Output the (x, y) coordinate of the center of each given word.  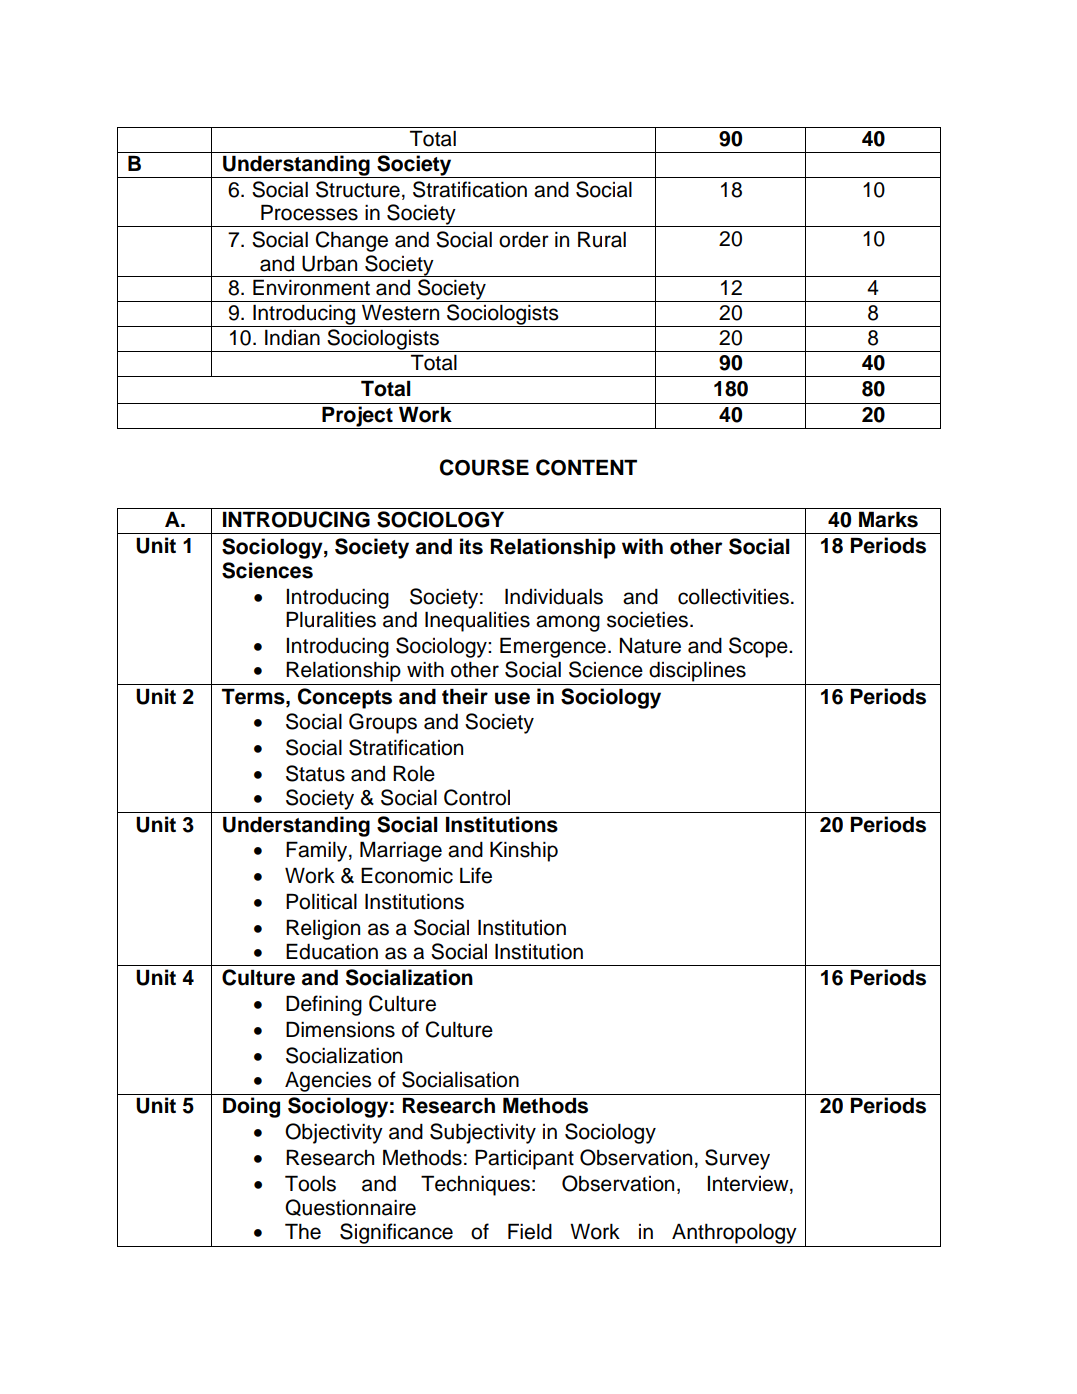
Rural (602, 239)
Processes (309, 212)
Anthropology (734, 1234)
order (524, 239)
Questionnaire (350, 1207)
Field (530, 1231)
